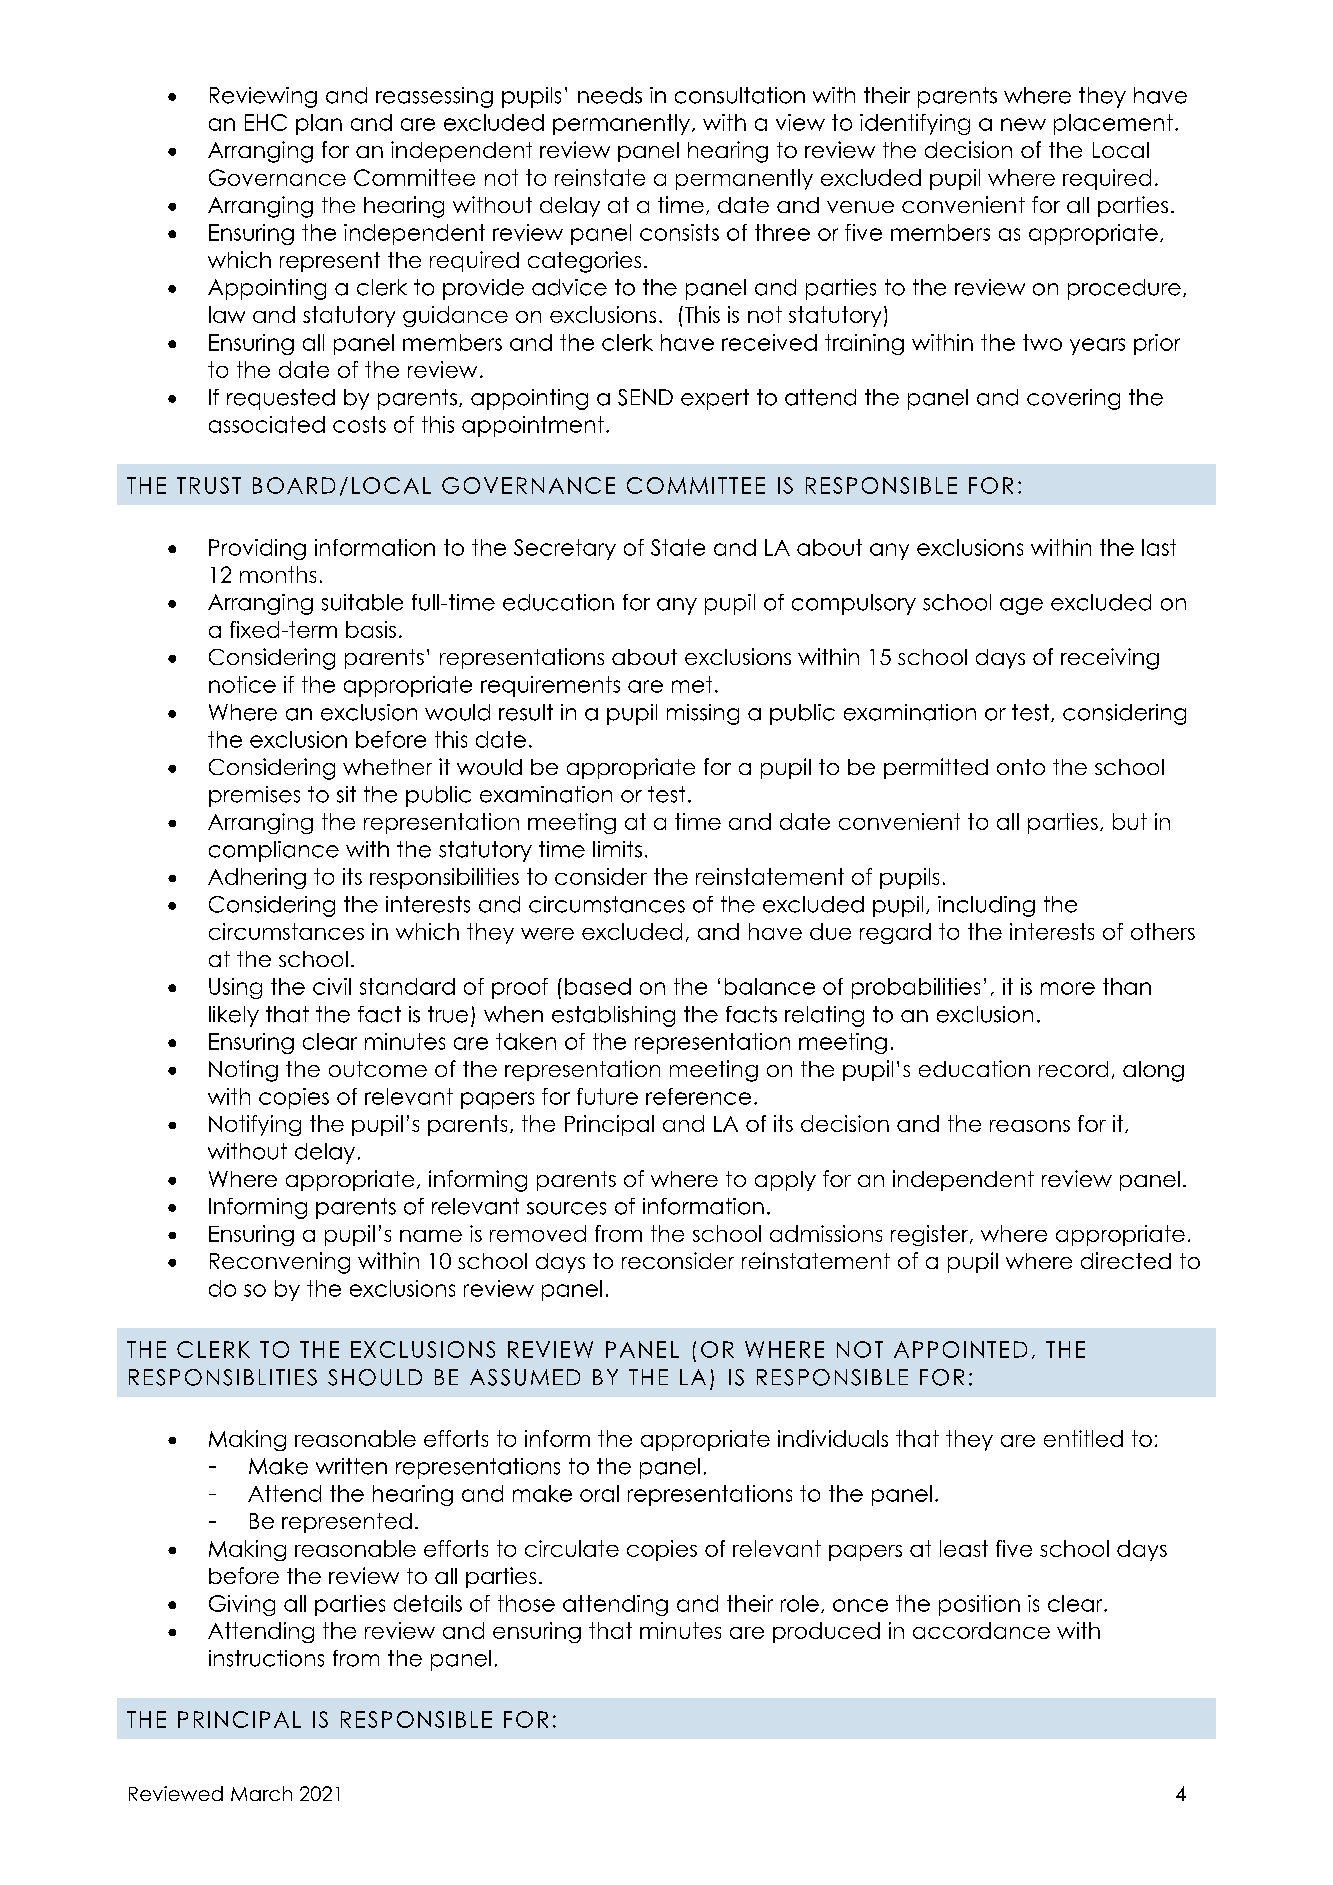  Describe the element at coordinates (1021, 606) in the screenshot. I see `age` at that location.
